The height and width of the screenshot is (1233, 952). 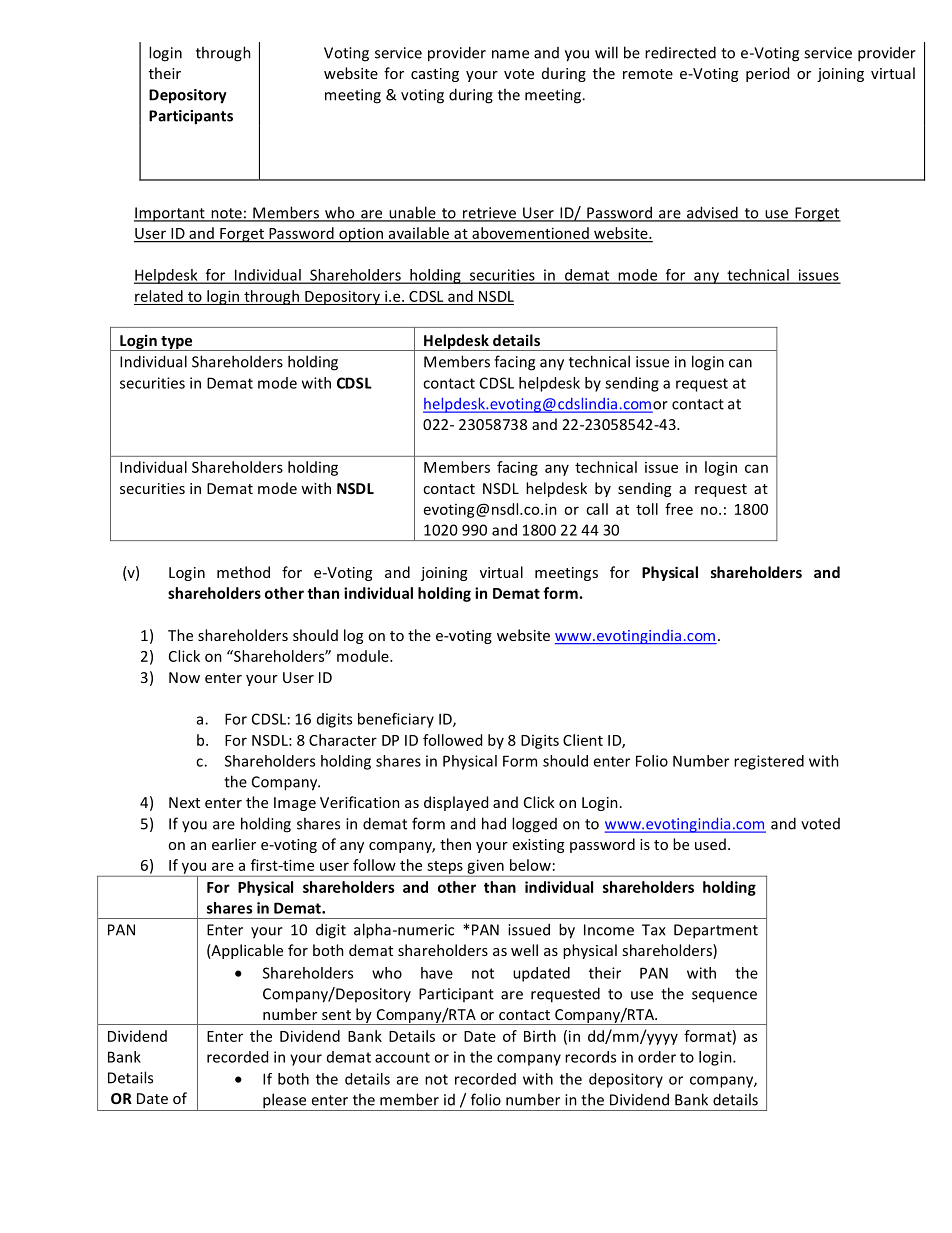 What do you see at coordinates (679, 509) in the screenshot?
I see `free` at bounding box center [679, 509].
